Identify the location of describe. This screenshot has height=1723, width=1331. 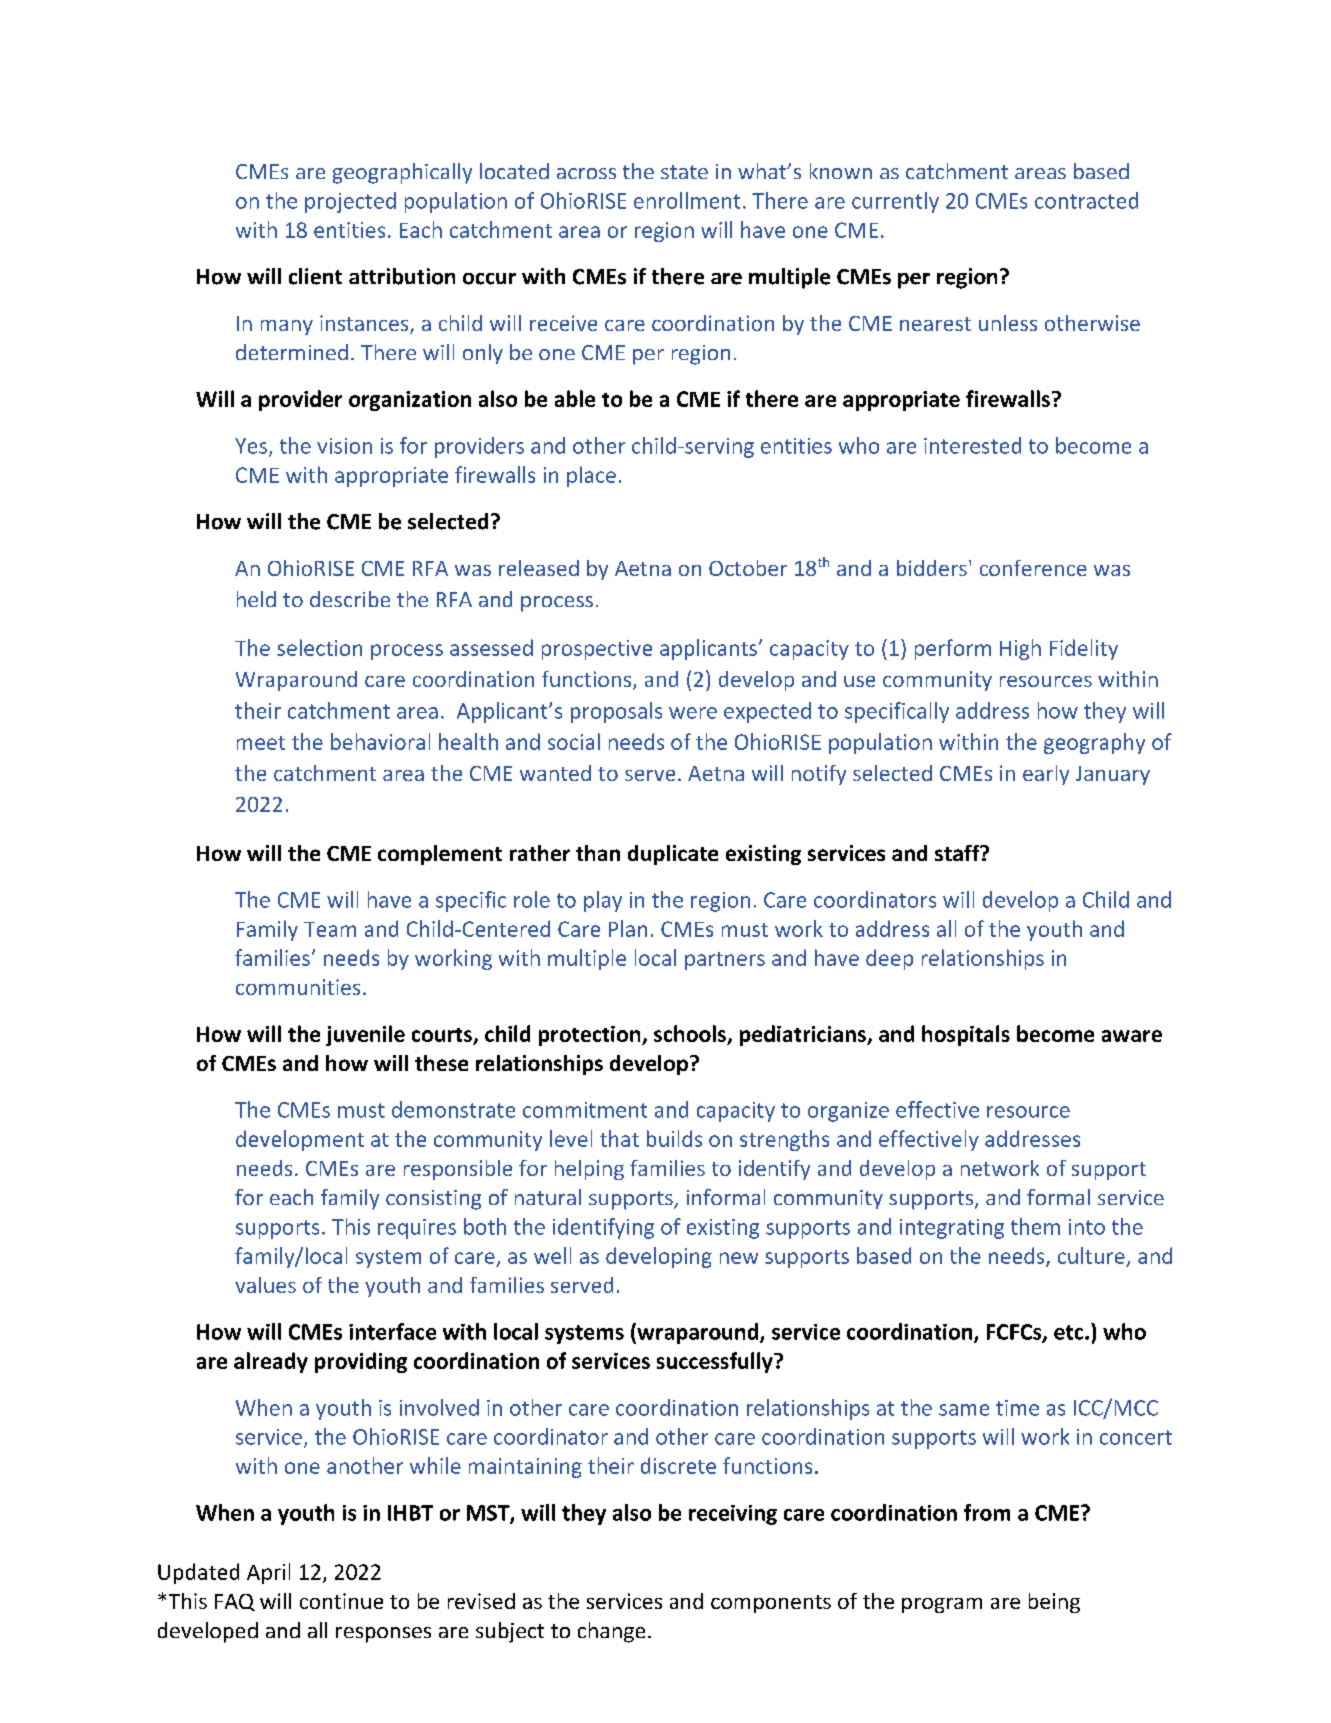
(350, 599).
